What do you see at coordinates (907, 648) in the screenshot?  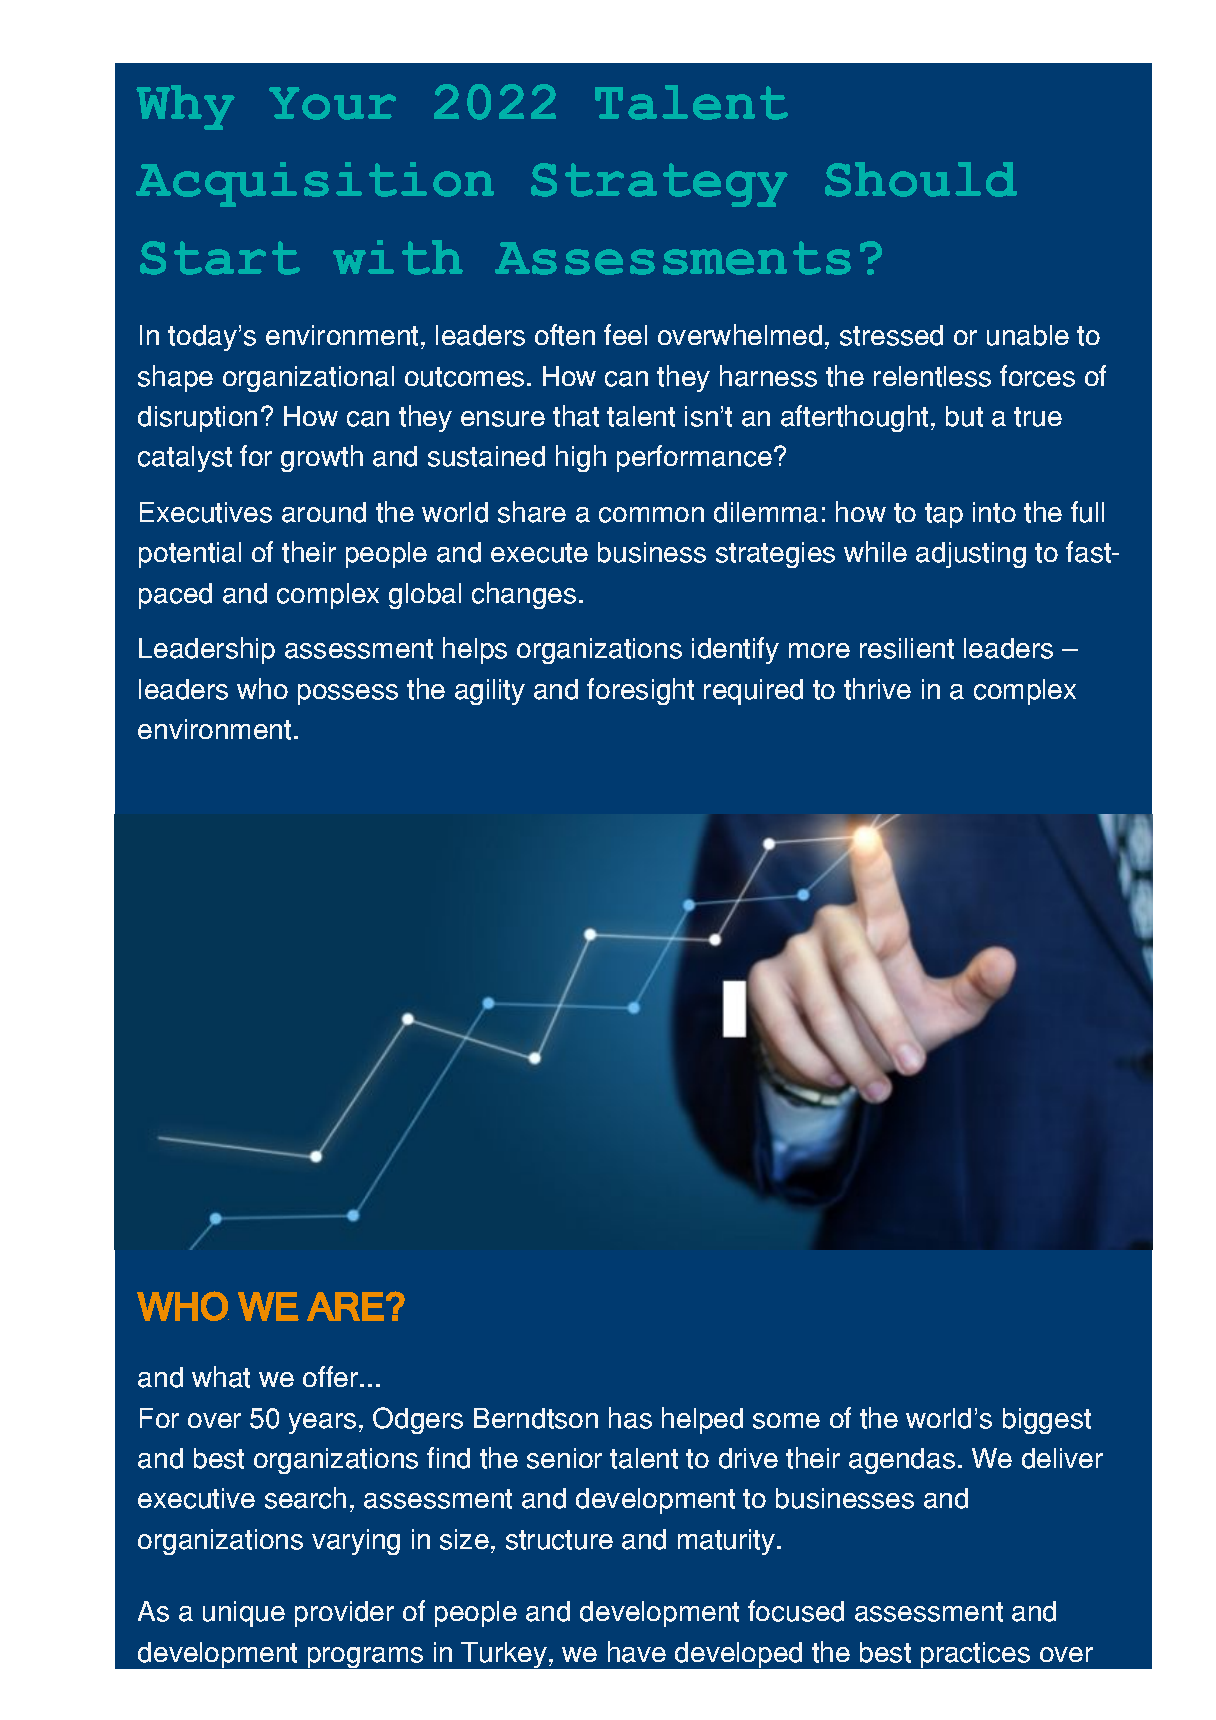 I see `resilient` at bounding box center [907, 648].
